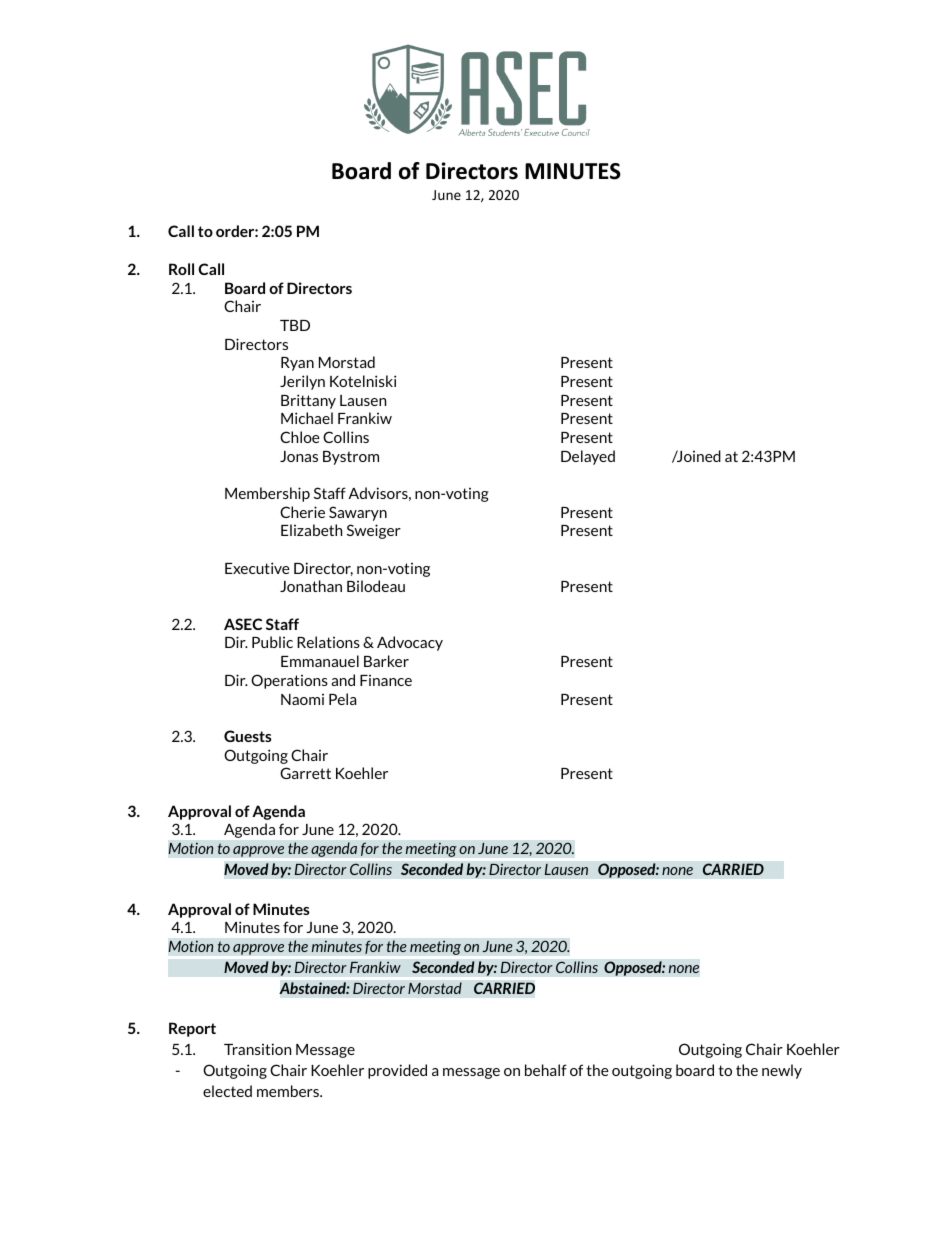 The height and width of the document is (1233, 952). What do you see at coordinates (386, 680) in the document?
I see `Finance` at bounding box center [386, 680].
